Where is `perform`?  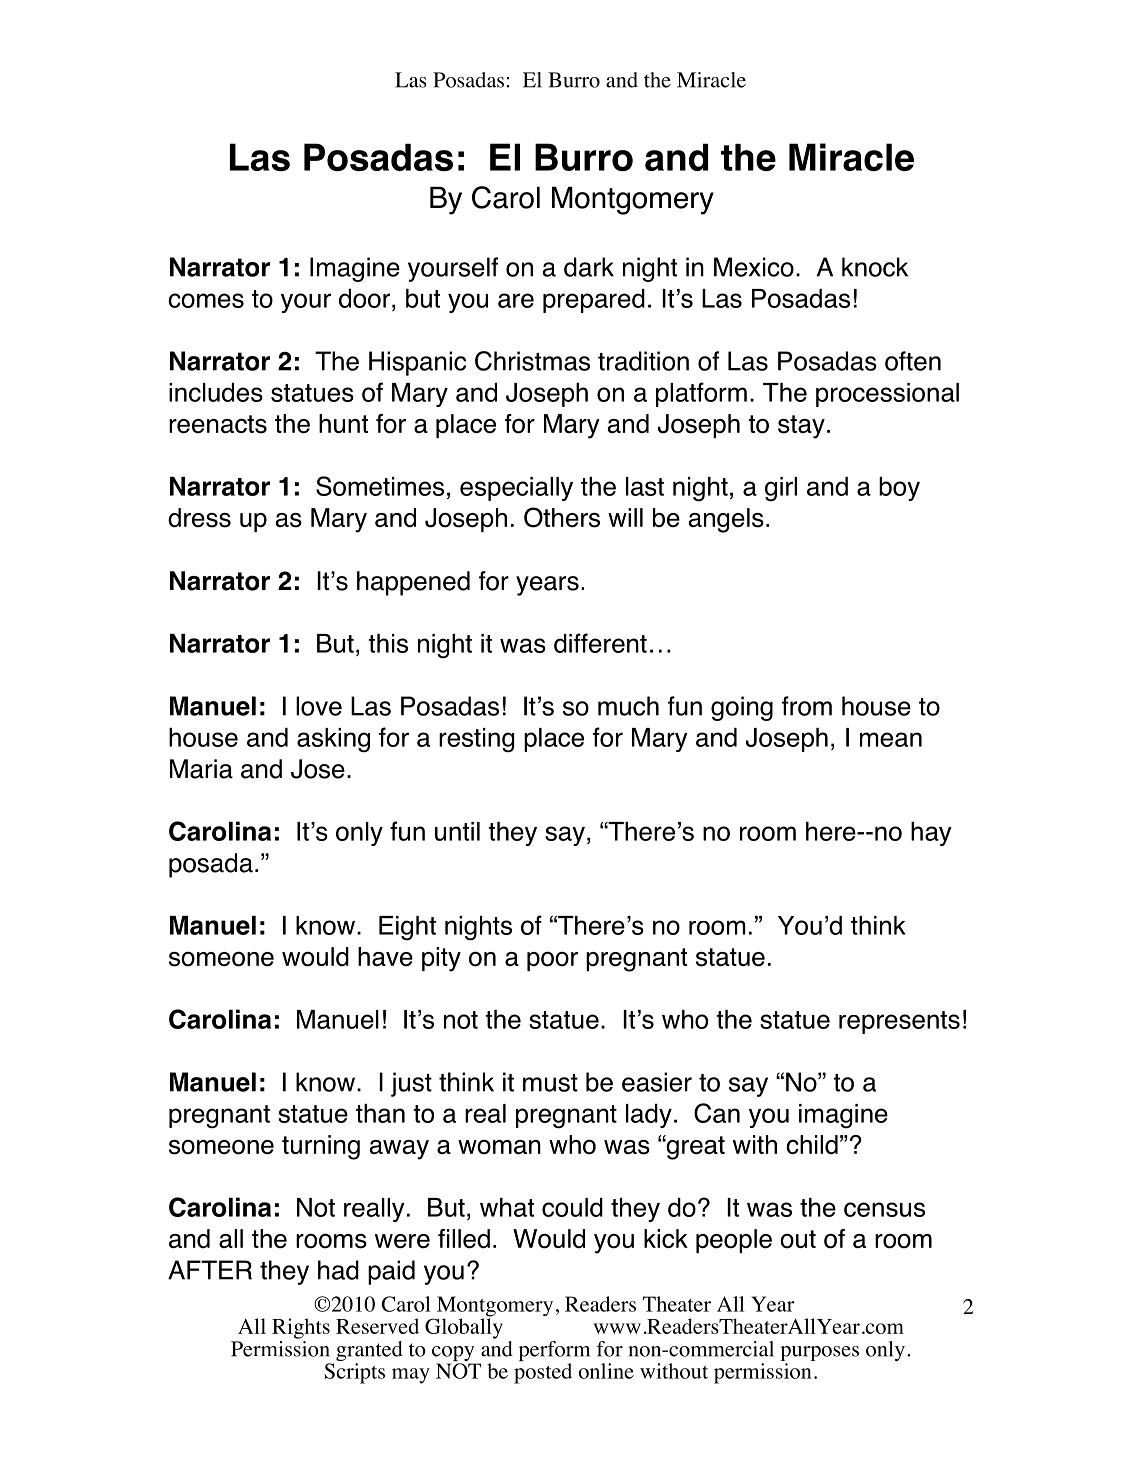
perform is located at coordinates (554, 1351).
